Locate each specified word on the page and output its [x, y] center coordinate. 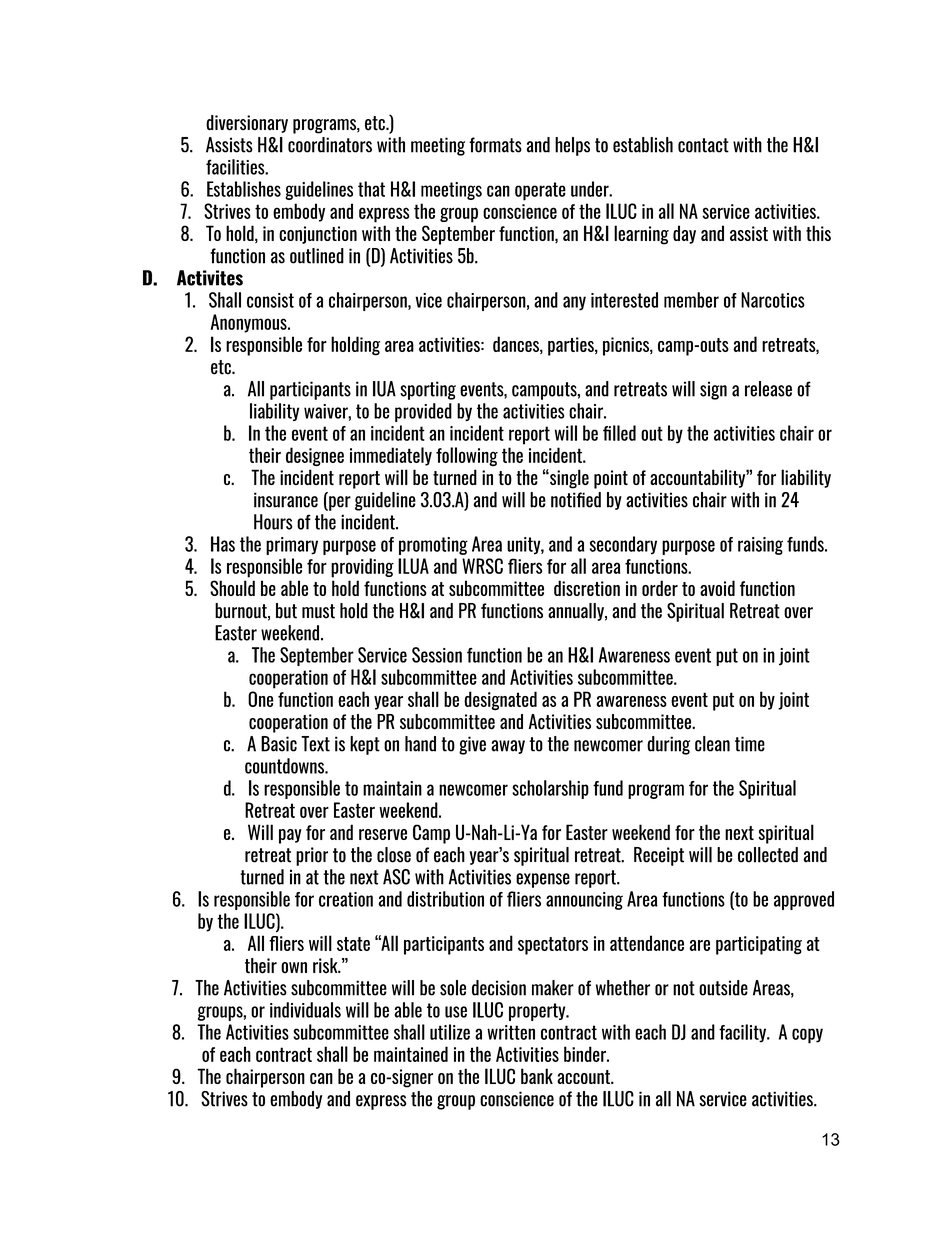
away [508, 747]
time [750, 744]
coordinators [330, 145]
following [467, 457]
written [511, 1032]
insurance [286, 500]
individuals [305, 1010]
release [768, 389]
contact [703, 145]
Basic [279, 744]
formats [495, 145]
